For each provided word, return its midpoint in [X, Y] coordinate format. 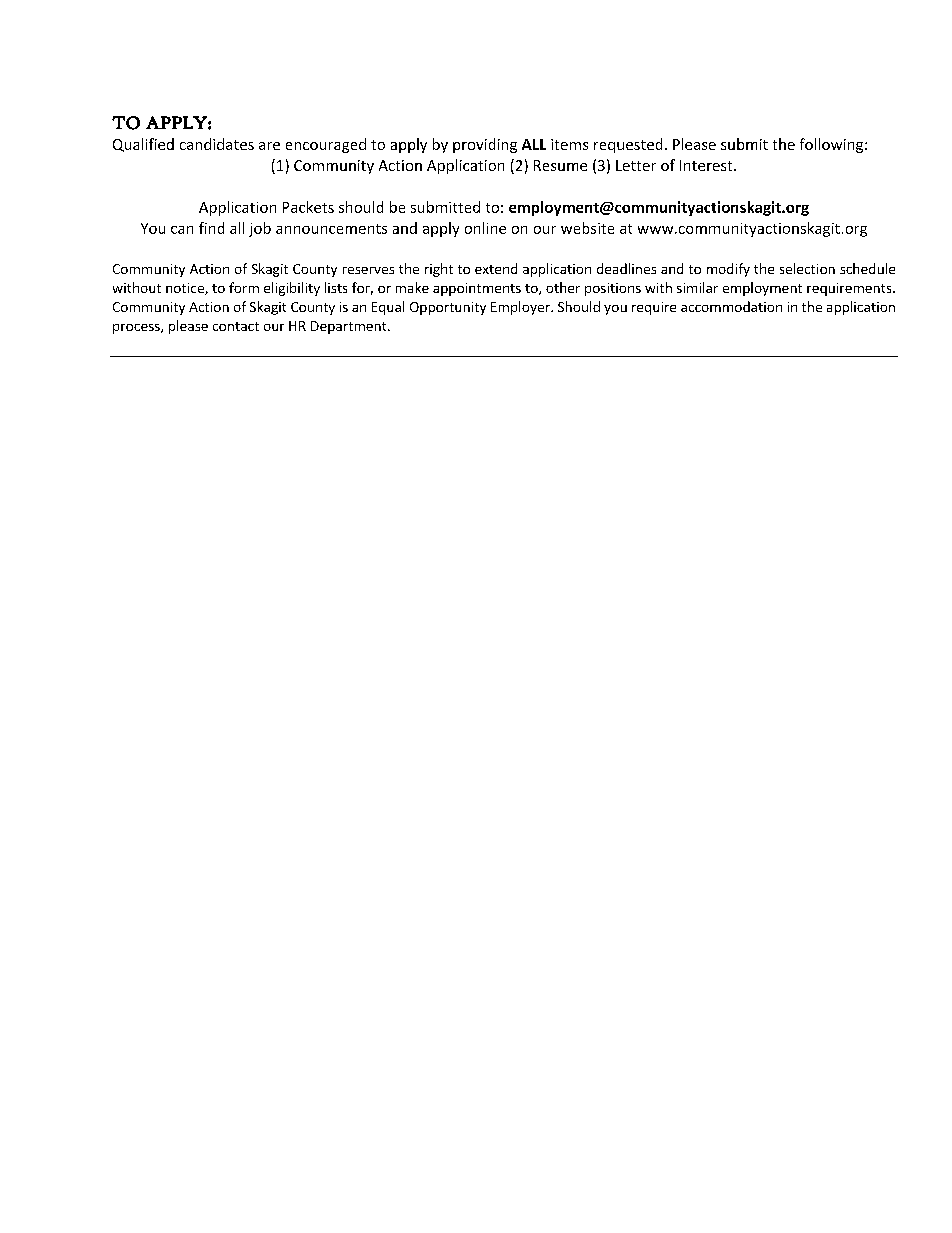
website [587, 228]
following [833, 145]
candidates [217, 144]
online [485, 228]
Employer [521, 308]
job [260, 229]
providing [485, 145]
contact [236, 326]
